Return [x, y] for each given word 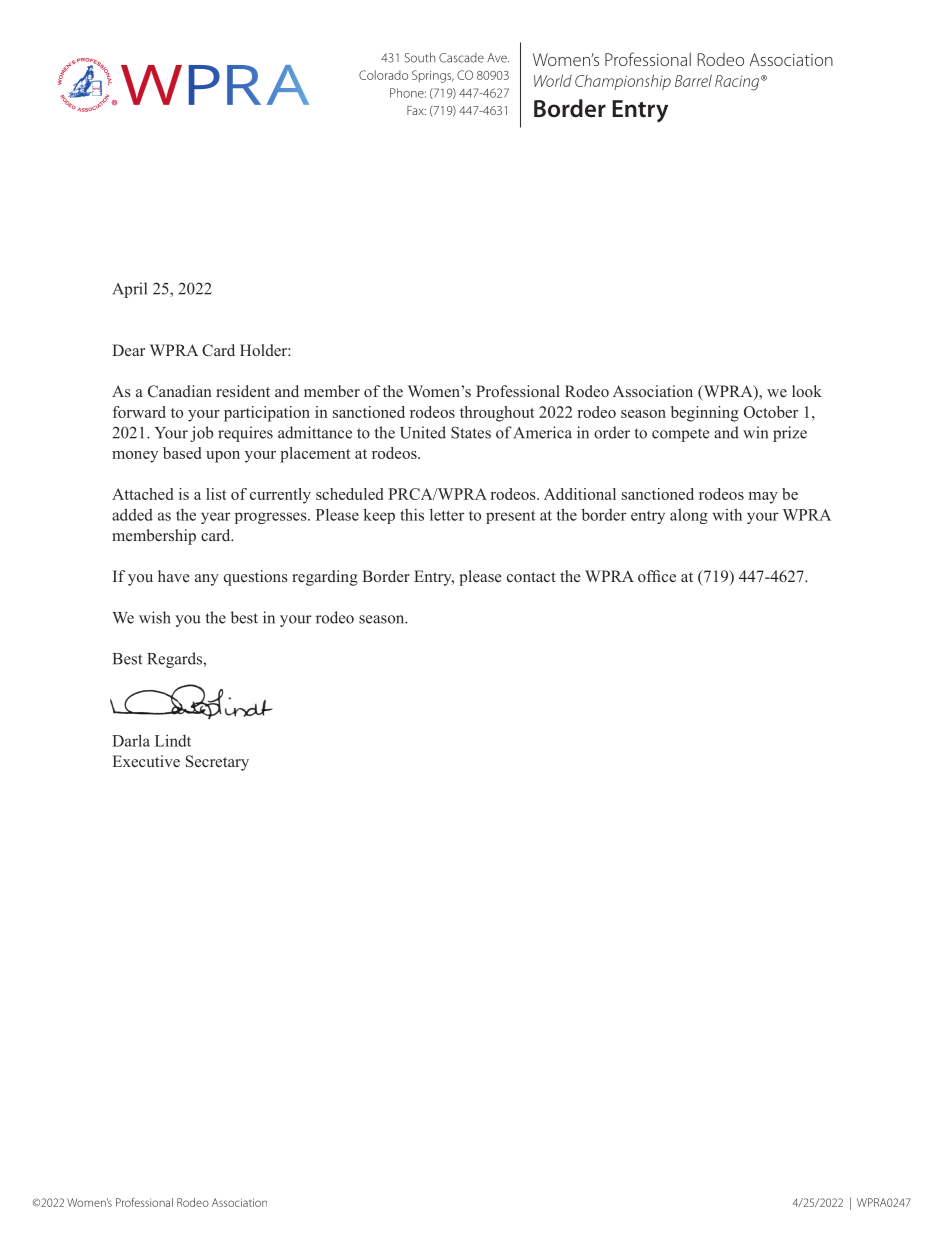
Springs [433, 76]
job [201, 434]
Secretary [217, 763]
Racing [738, 83]
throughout [497, 414]
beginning [705, 414]
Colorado [383, 75]
